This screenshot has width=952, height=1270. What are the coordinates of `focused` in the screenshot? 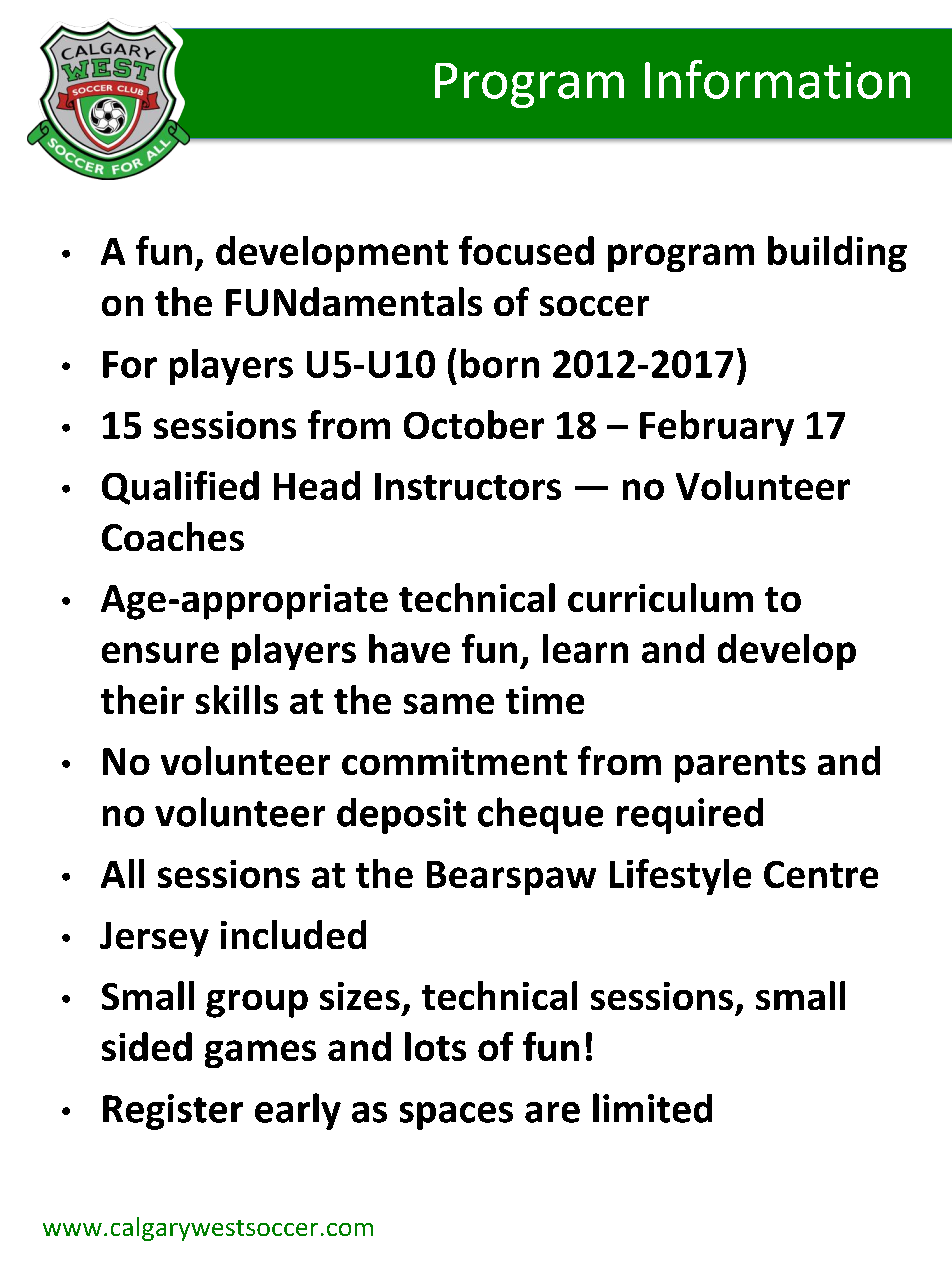 It's located at (526, 250).
